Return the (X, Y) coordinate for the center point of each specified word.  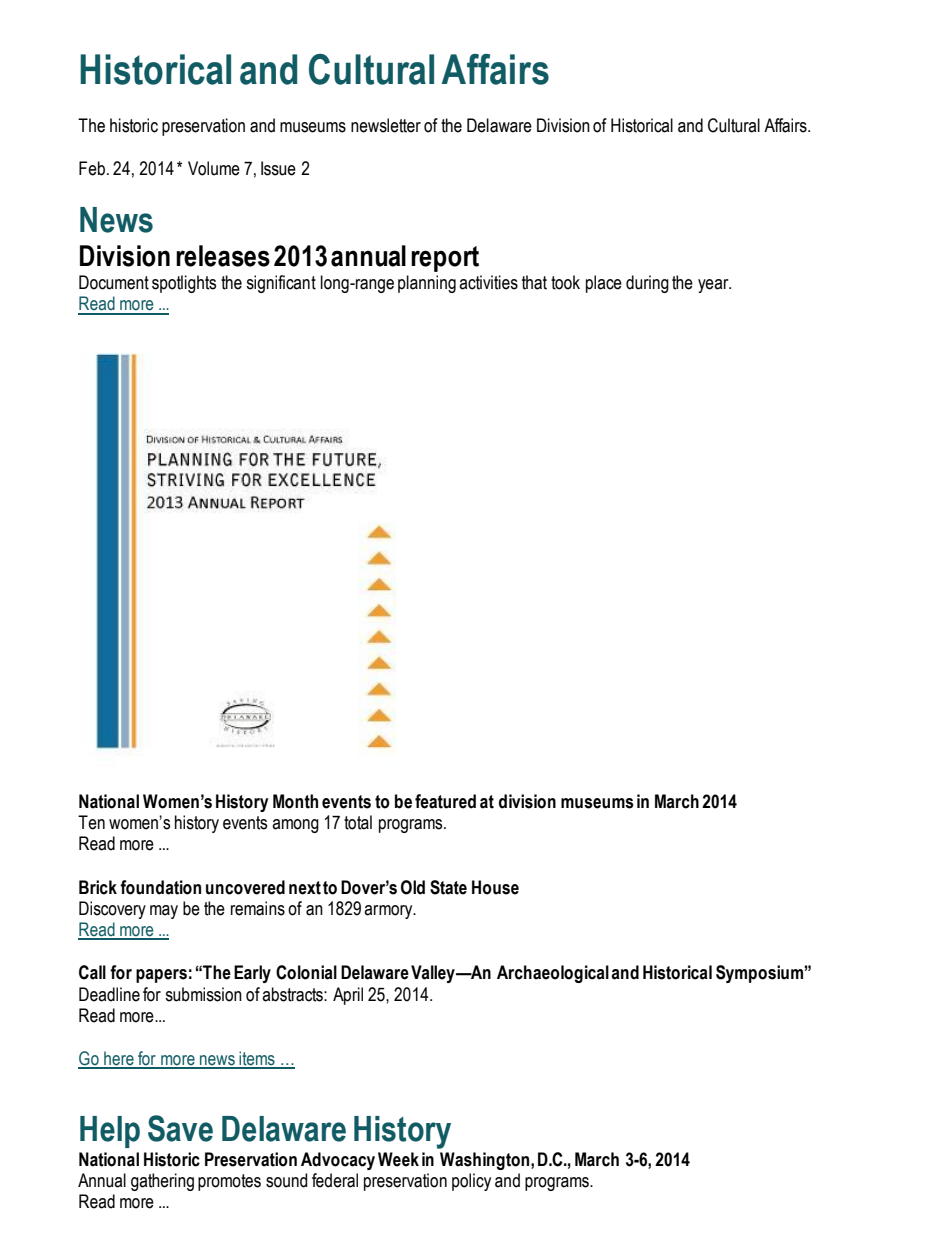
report (445, 259)
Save (180, 1128)
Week (398, 1159)
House (495, 887)
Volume (214, 168)
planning (427, 284)
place (604, 284)
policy (471, 1182)
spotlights (184, 284)
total (358, 822)
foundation (160, 887)
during (647, 284)
